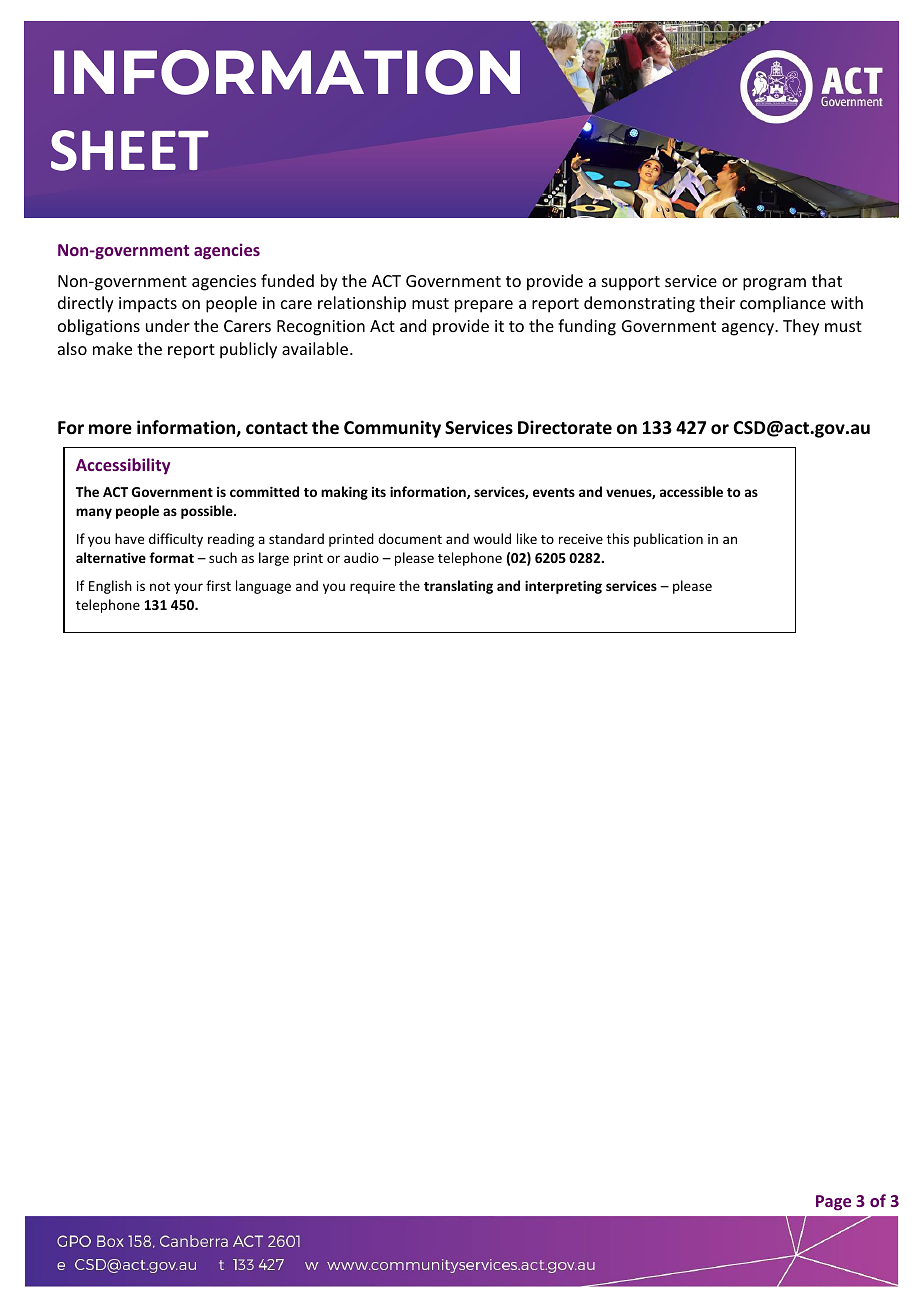 The image size is (924, 1309). Describe the element at coordinates (833, 1203) in the screenshot. I see `Page` at that location.
